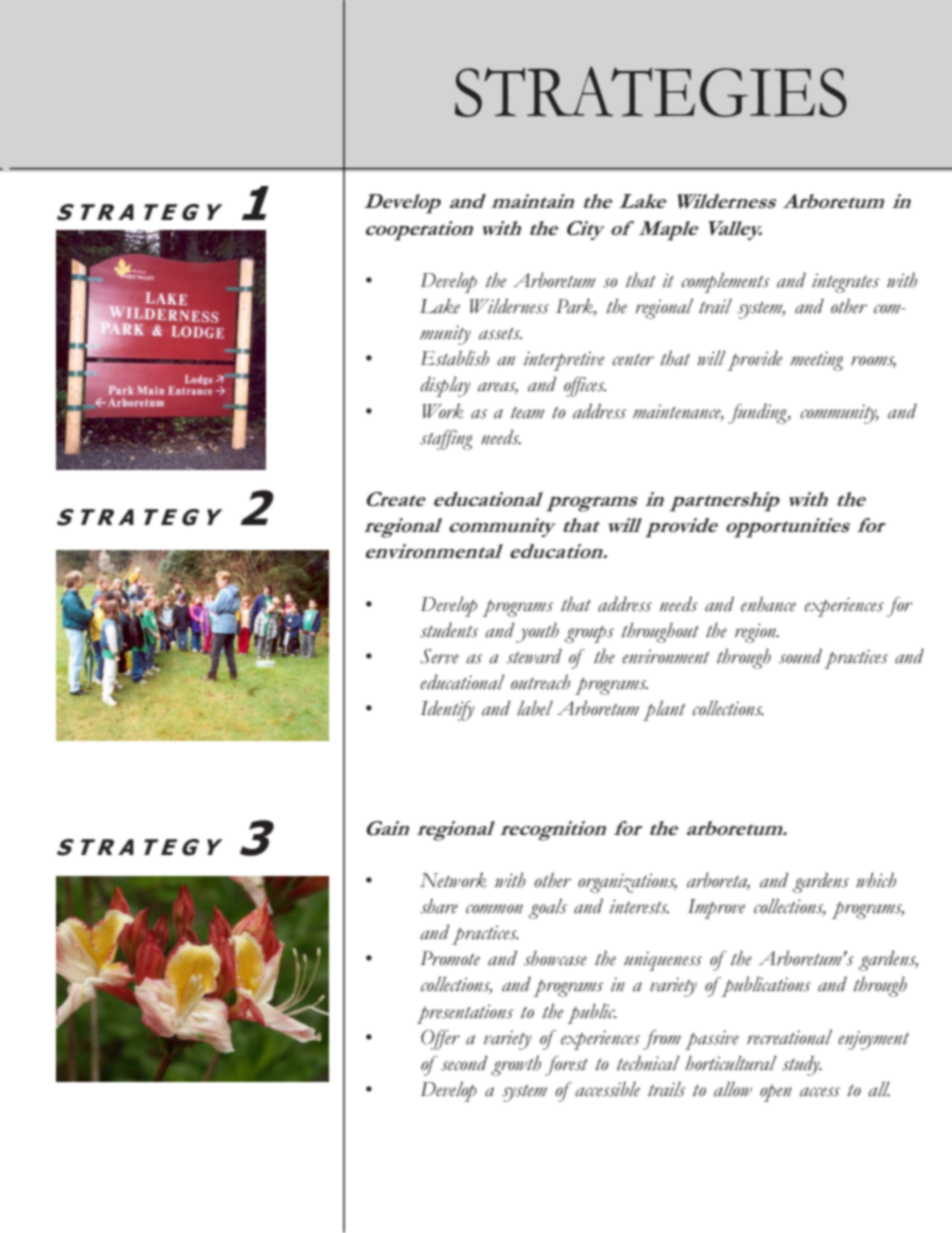 This image has height=1233, width=952. I want to click on students, so click(449, 630).
